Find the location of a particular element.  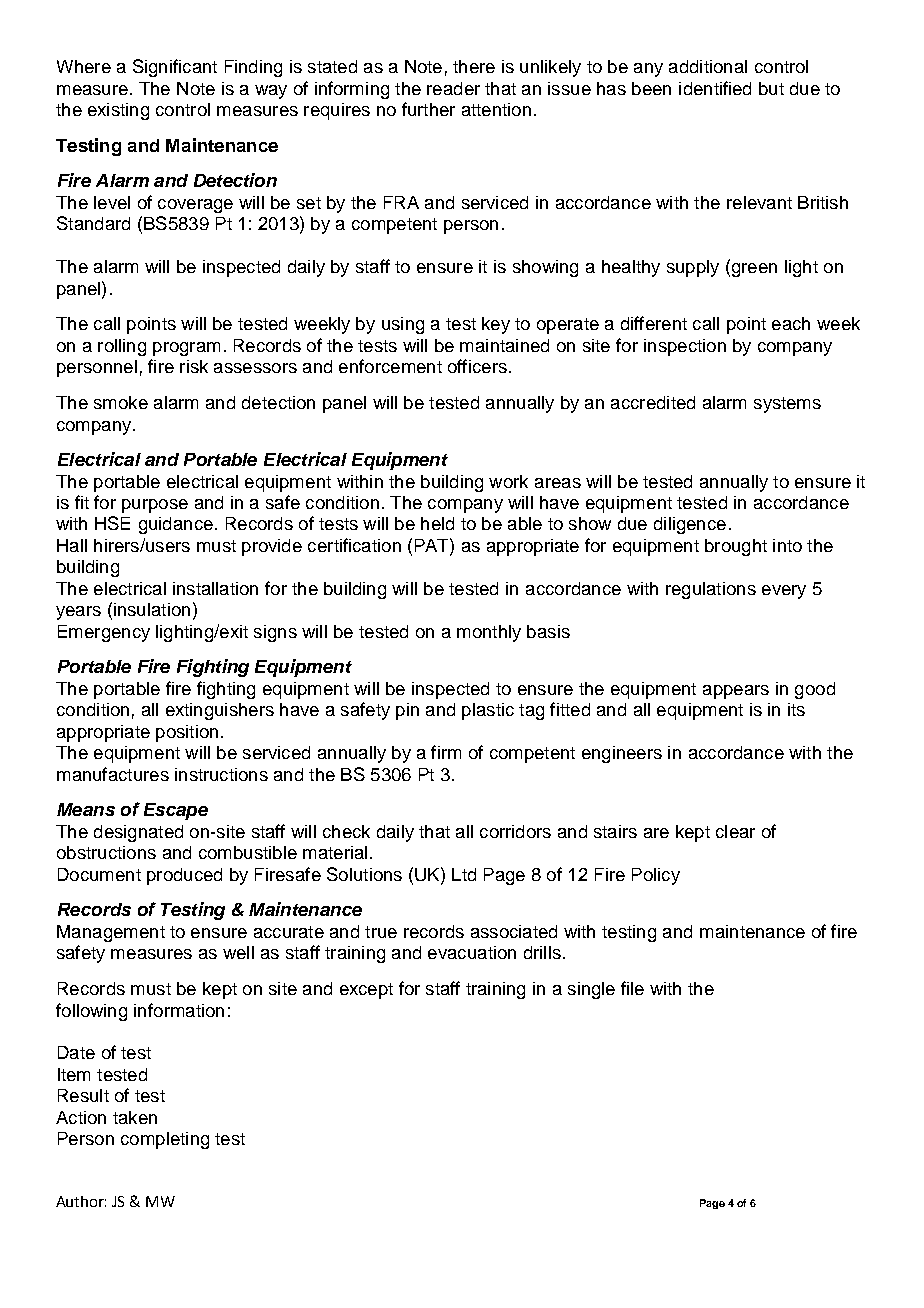

systems is located at coordinates (787, 405).
